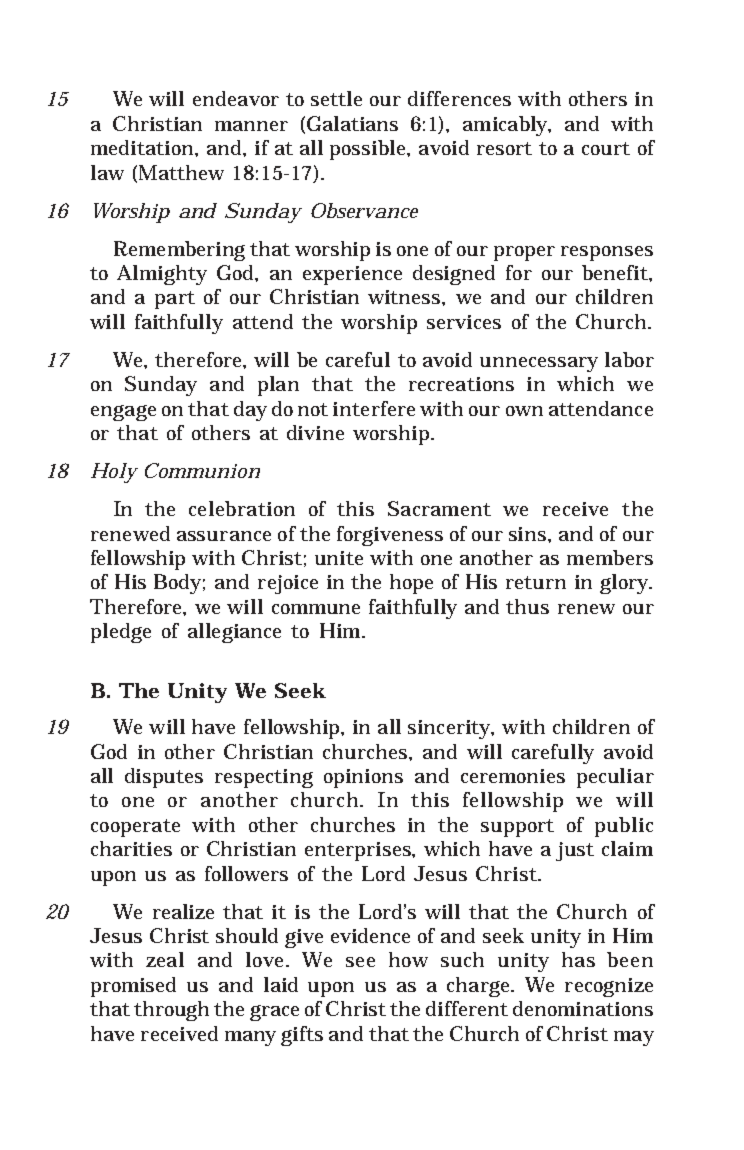 The image size is (744, 1150). What do you see at coordinates (363, 778) in the screenshot?
I see `opinions` at bounding box center [363, 778].
